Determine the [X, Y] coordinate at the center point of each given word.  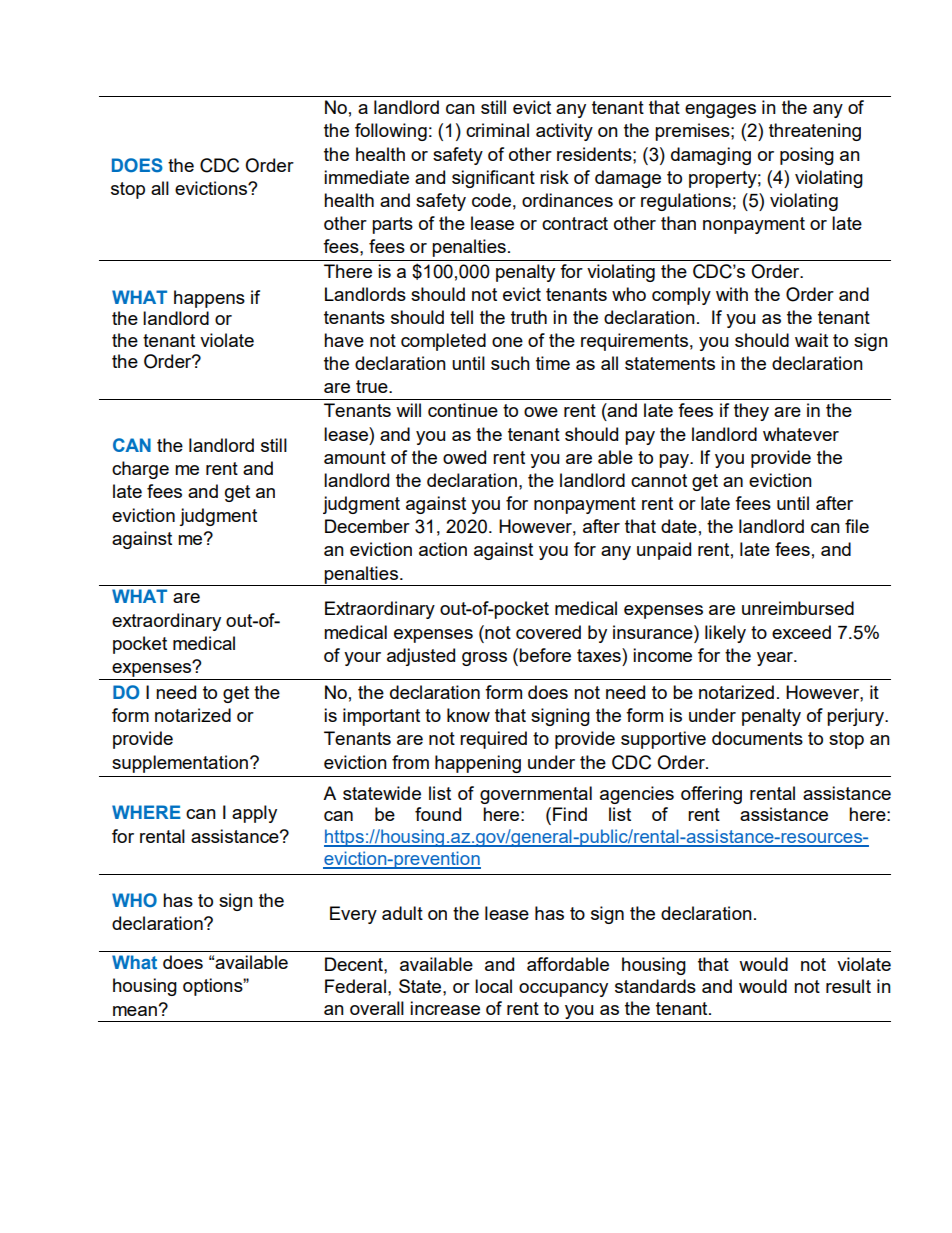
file [857, 526]
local [493, 986]
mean [135, 1011]
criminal [497, 130]
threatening [815, 132]
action [443, 549]
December [367, 526]
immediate [366, 177]
